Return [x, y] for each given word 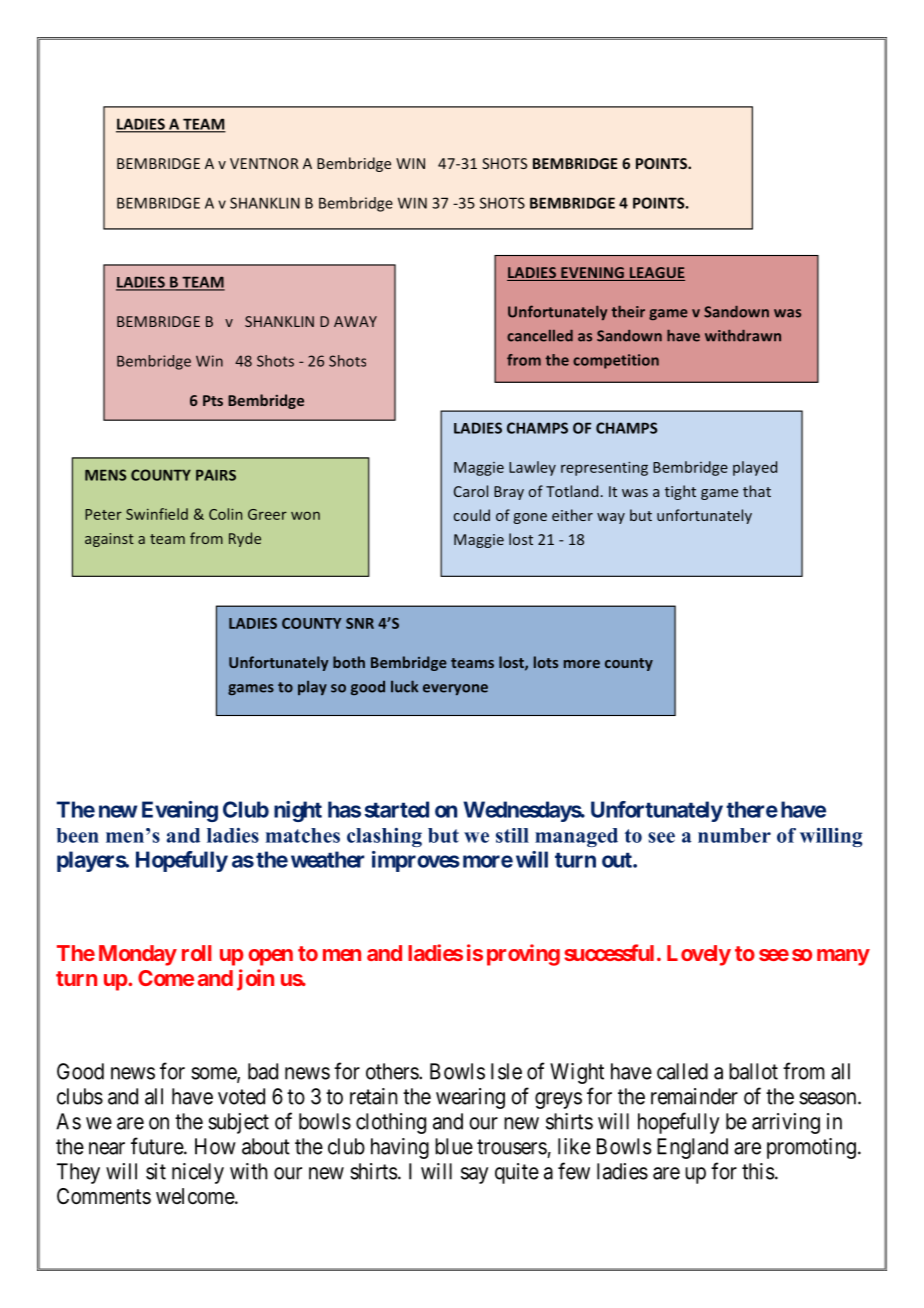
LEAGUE [656, 274]
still [512, 835]
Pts [213, 400]
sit [156, 1171]
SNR [360, 623]
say [474, 1175]
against [109, 540]
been [77, 835]
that [757, 491]
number [734, 835]
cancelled [540, 336]
